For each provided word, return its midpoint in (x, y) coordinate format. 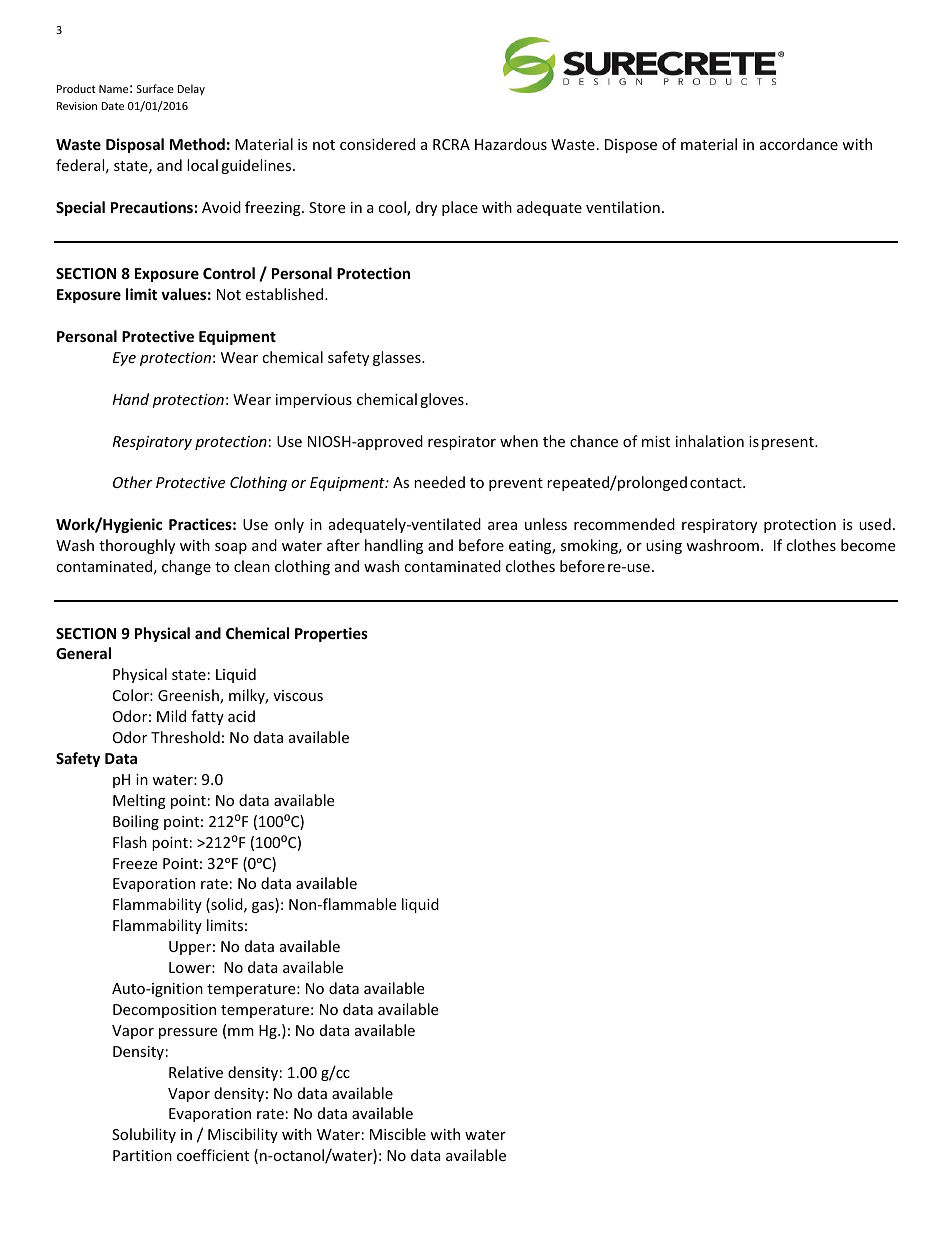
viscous (298, 695)
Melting (139, 801)
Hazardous (511, 144)
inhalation (710, 441)
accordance (799, 144)
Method (197, 144)
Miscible (398, 1134)
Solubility (144, 1135)
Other (133, 482)
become (868, 545)
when (519, 441)
